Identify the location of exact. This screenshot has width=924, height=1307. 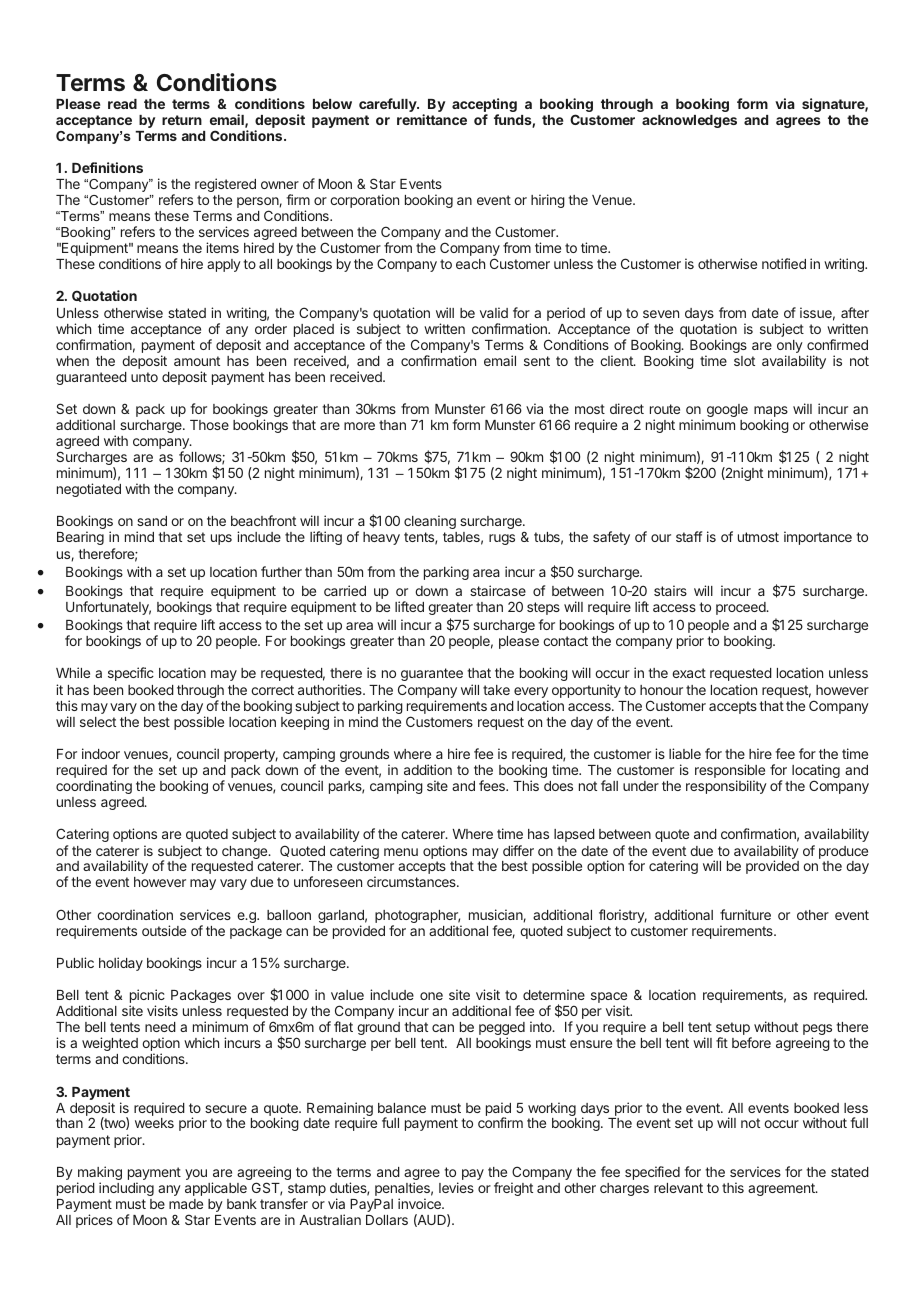
(689, 673).
